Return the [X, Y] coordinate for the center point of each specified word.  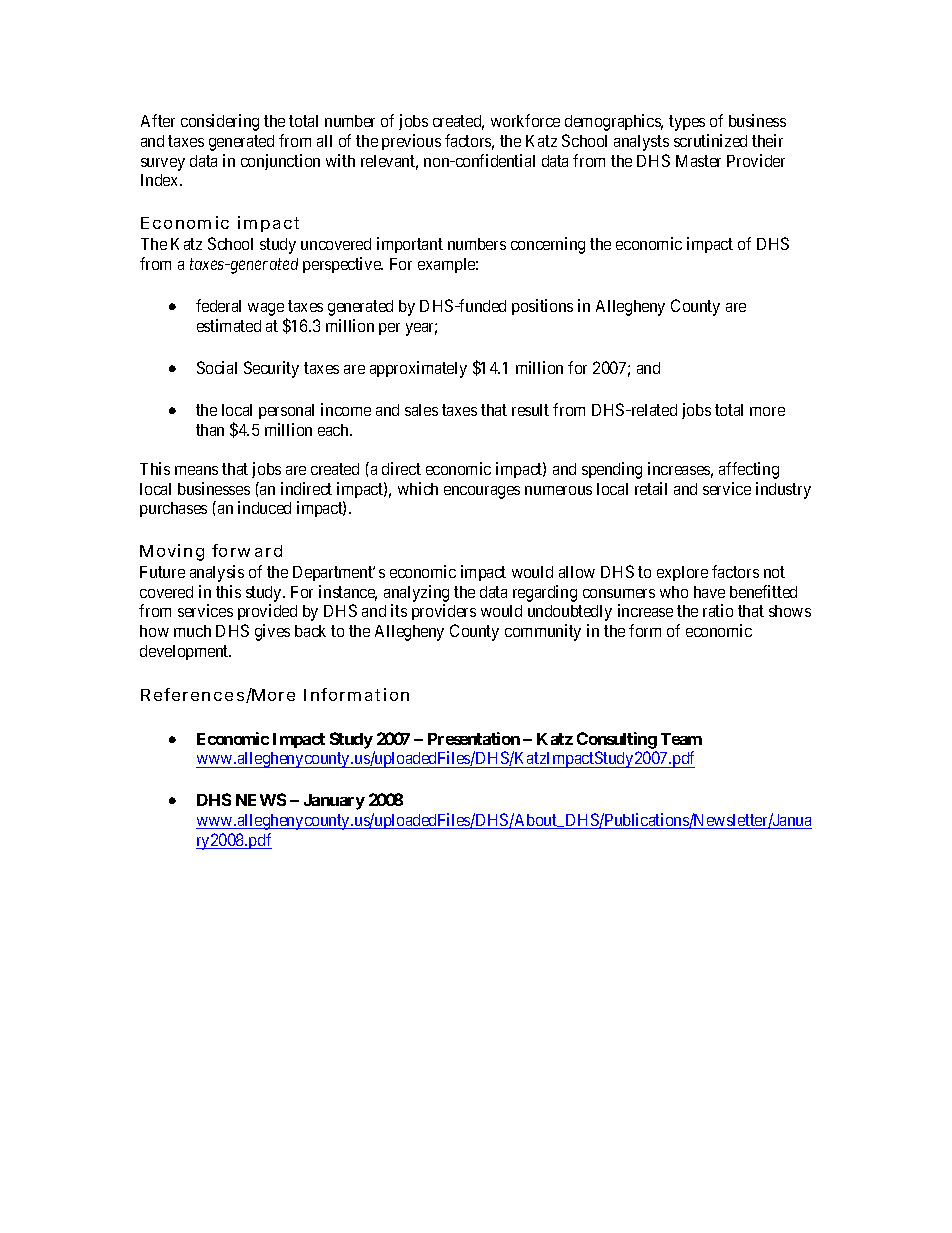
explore [682, 573]
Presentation [474, 738]
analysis [217, 573]
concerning [548, 245]
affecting [749, 470]
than [210, 430]
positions [542, 307]
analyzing [416, 593]
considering [220, 122]
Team [681, 739]
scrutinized [710, 140]
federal [218, 305]
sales [421, 410]
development [185, 652]
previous [411, 142]
